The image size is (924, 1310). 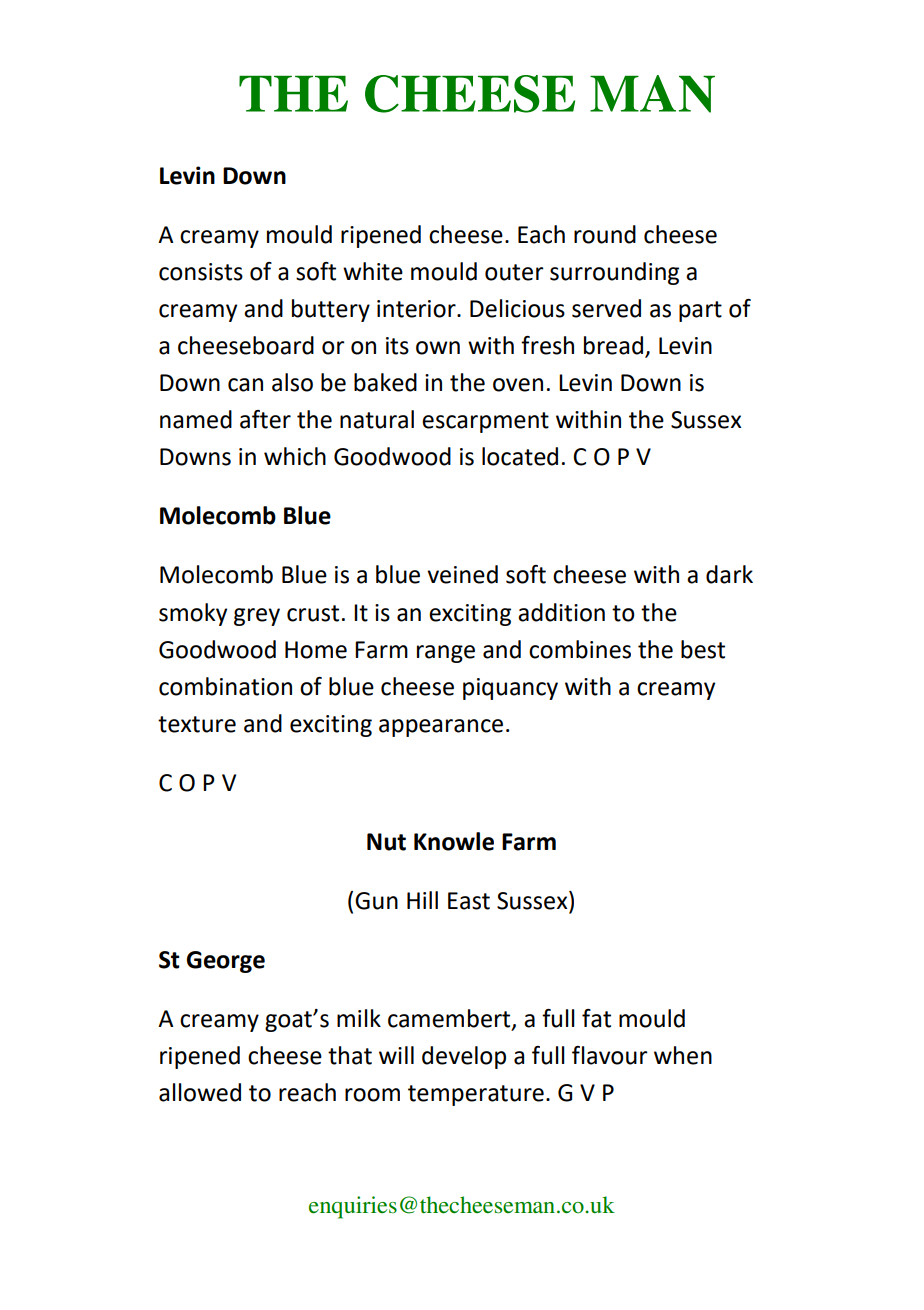 What do you see at coordinates (257, 617) in the screenshot?
I see `grey` at bounding box center [257, 617].
